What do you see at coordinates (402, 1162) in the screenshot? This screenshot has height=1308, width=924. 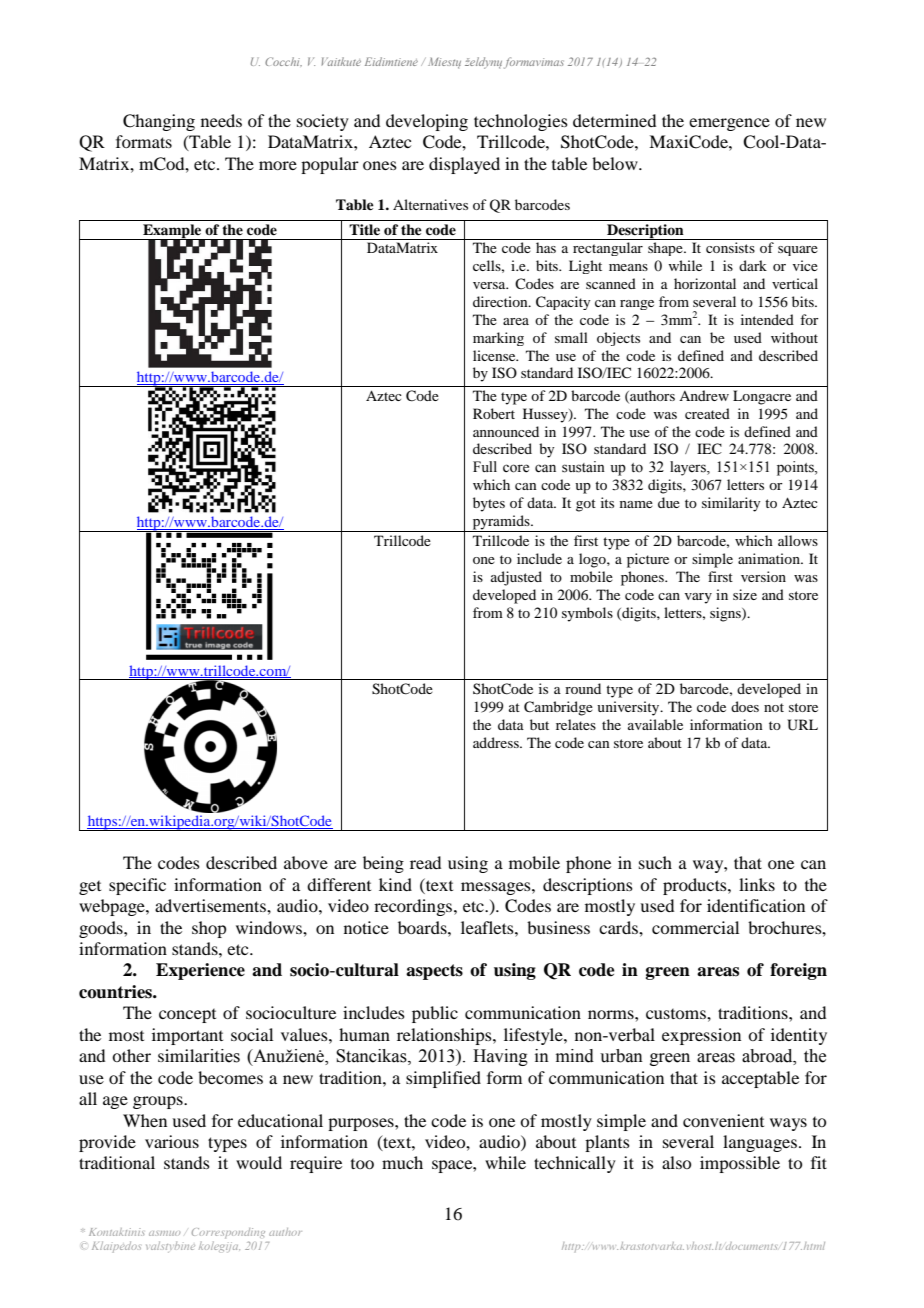 I see `much` at bounding box center [402, 1162].
